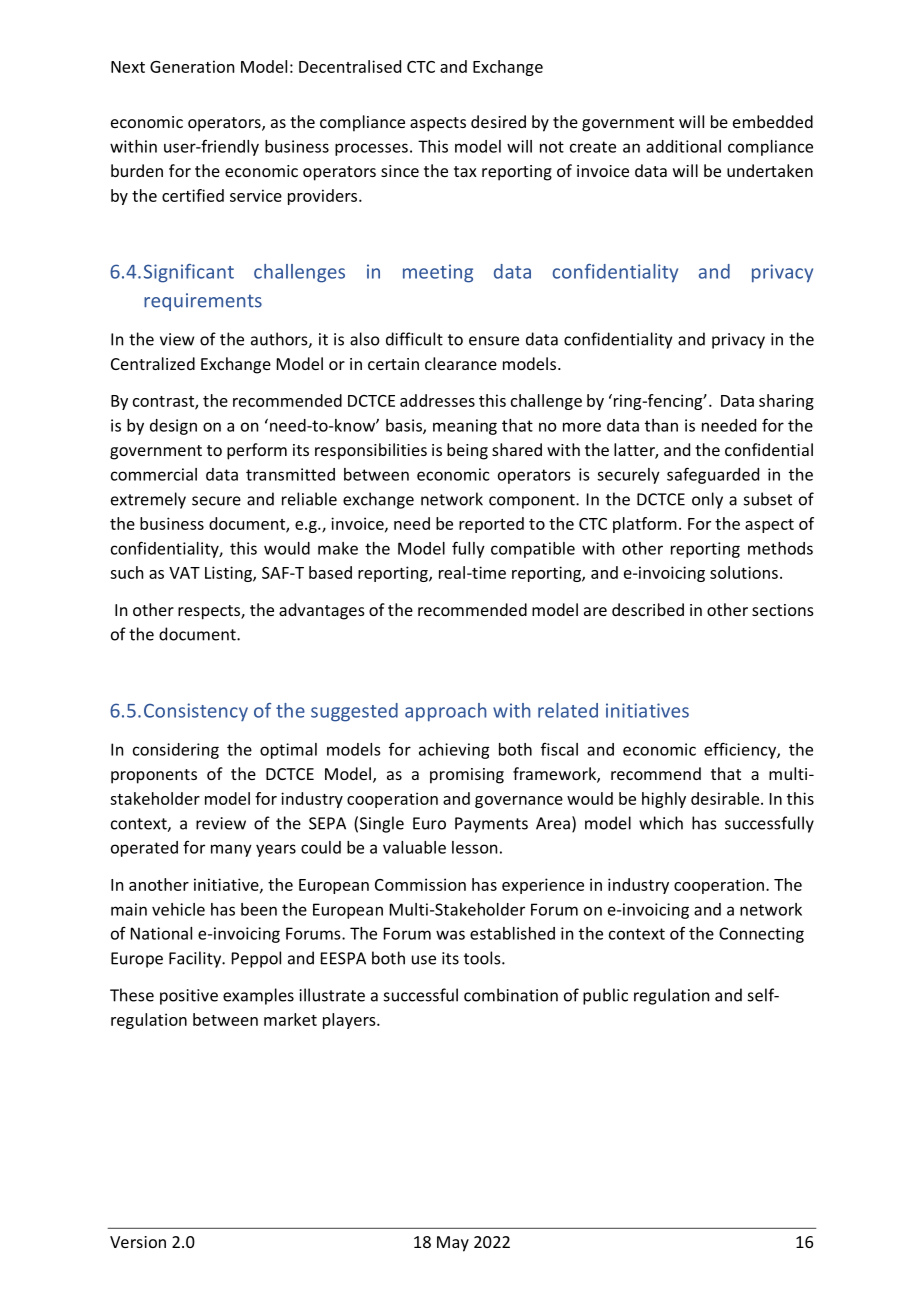  I want to click on May, so click(453, 1244).
